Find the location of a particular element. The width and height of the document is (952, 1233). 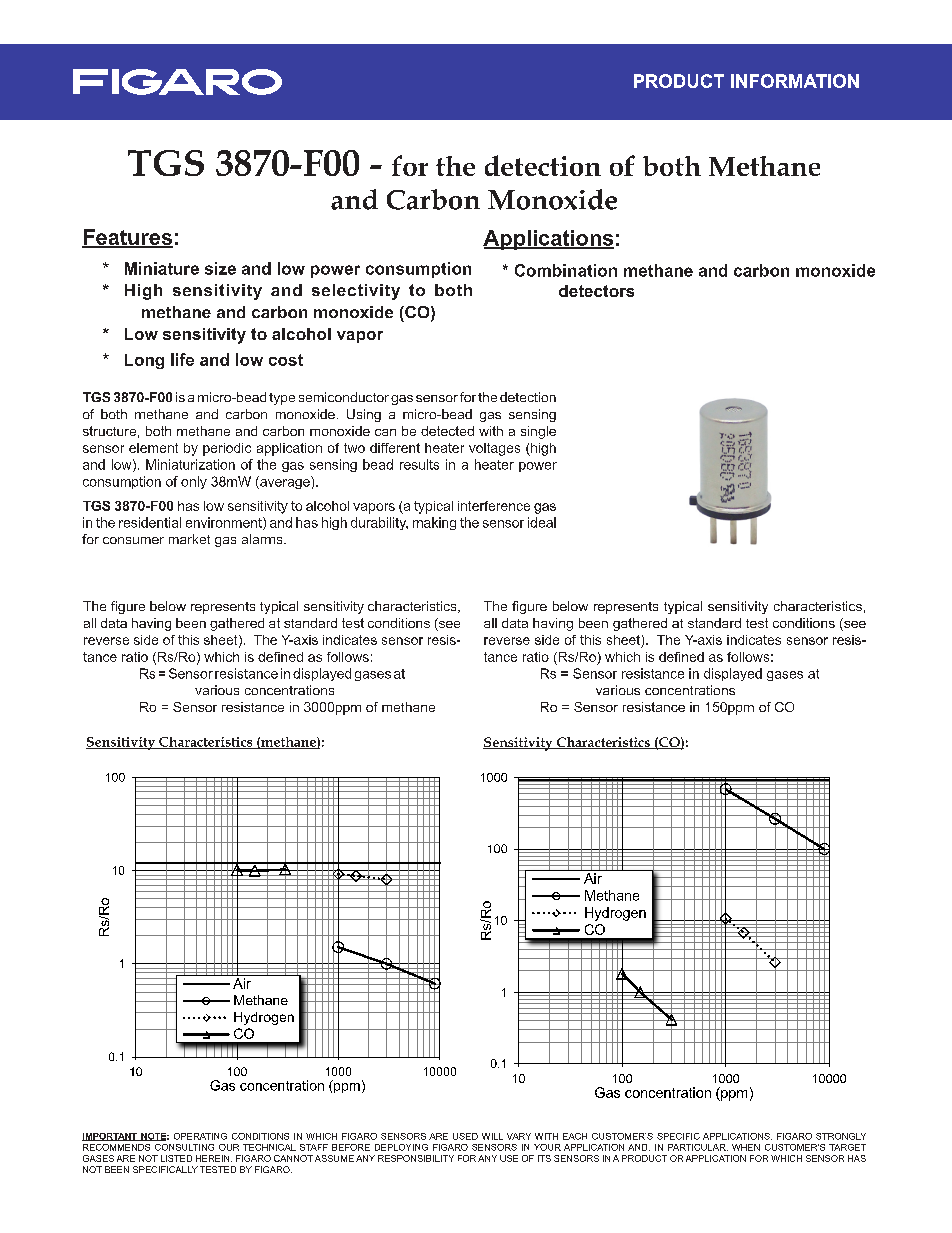

detectors is located at coordinates (596, 291).
